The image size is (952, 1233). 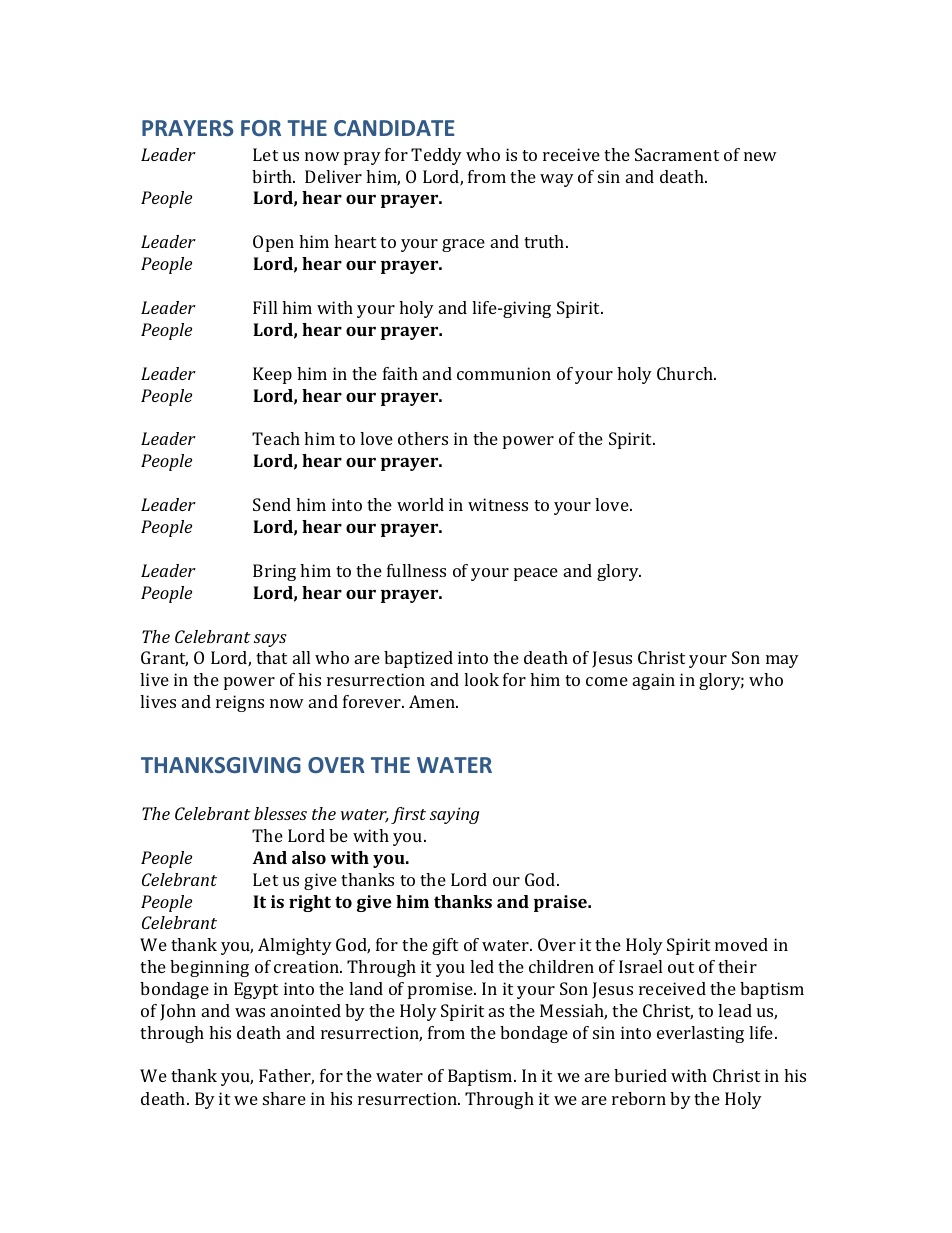 What do you see at coordinates (536, 574) in the screenshot?
I see `peace` at bounding box center [536, 574].
